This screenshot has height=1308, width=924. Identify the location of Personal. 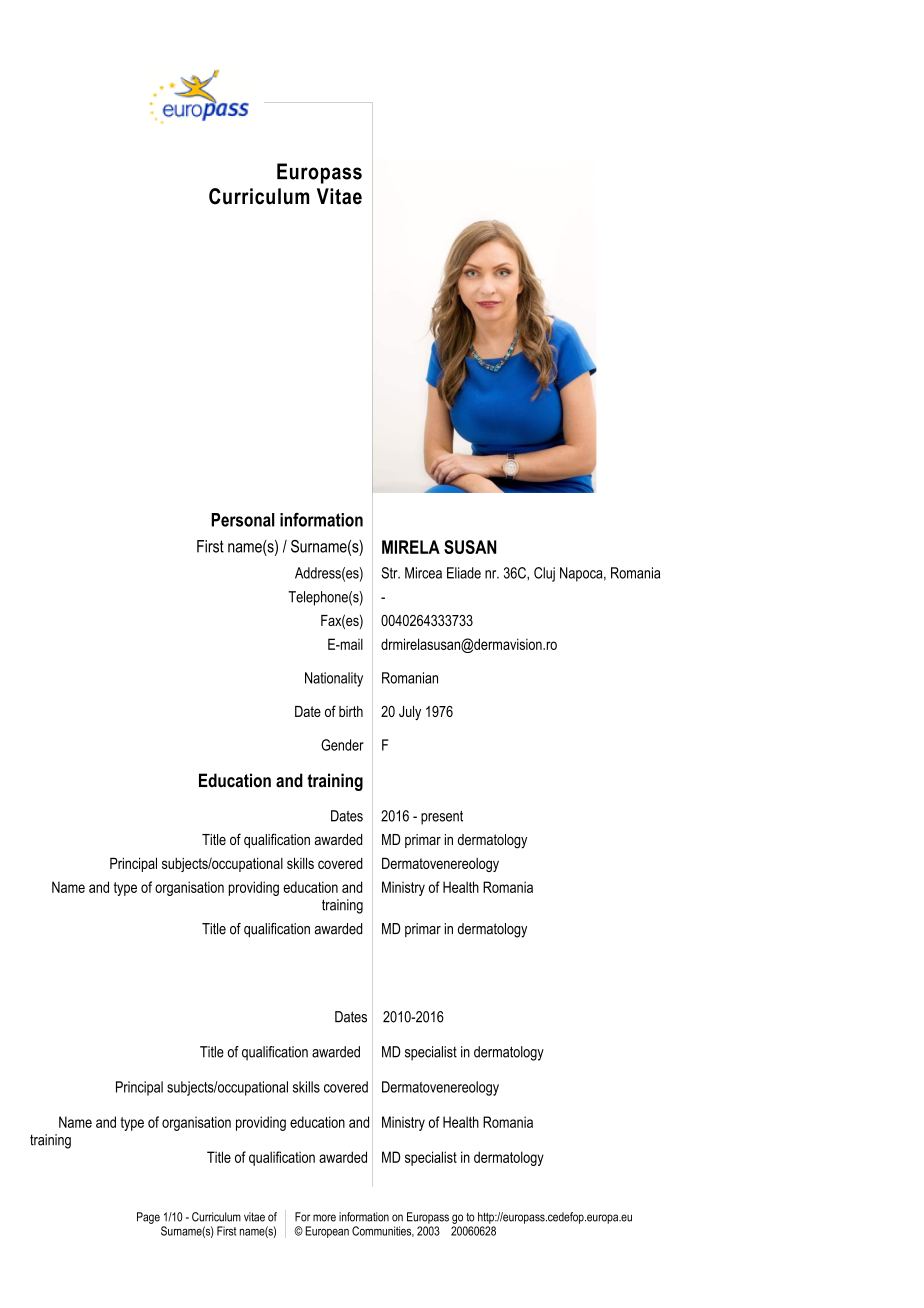
(243, 520).
